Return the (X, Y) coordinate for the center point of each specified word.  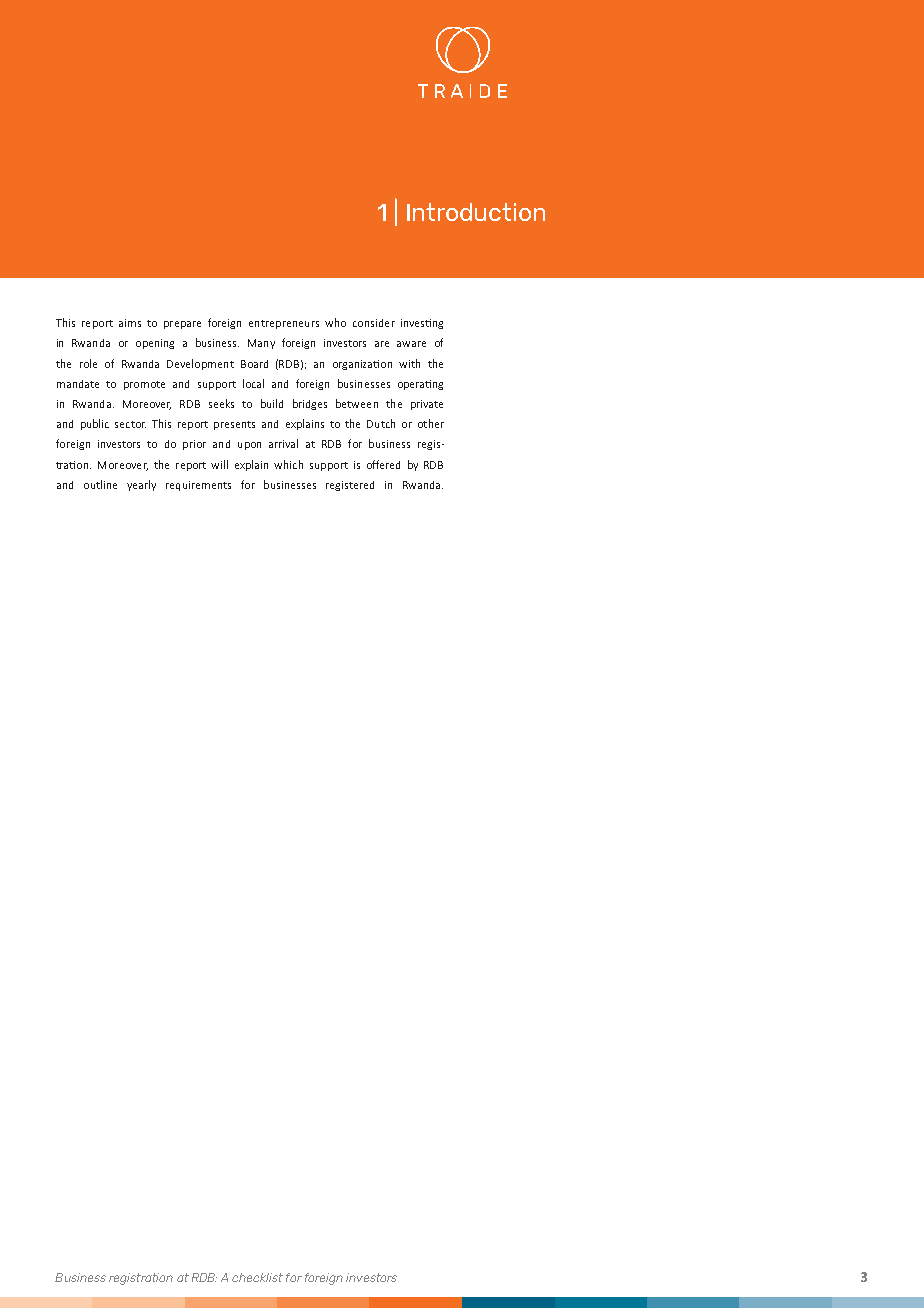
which (288, 464)
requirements (198, 486)
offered (383, 464)
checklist (257, 1277)
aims (130, 323)
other (431, 423)
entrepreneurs (284, 324)
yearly (141, 485)
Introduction (476, 212)
